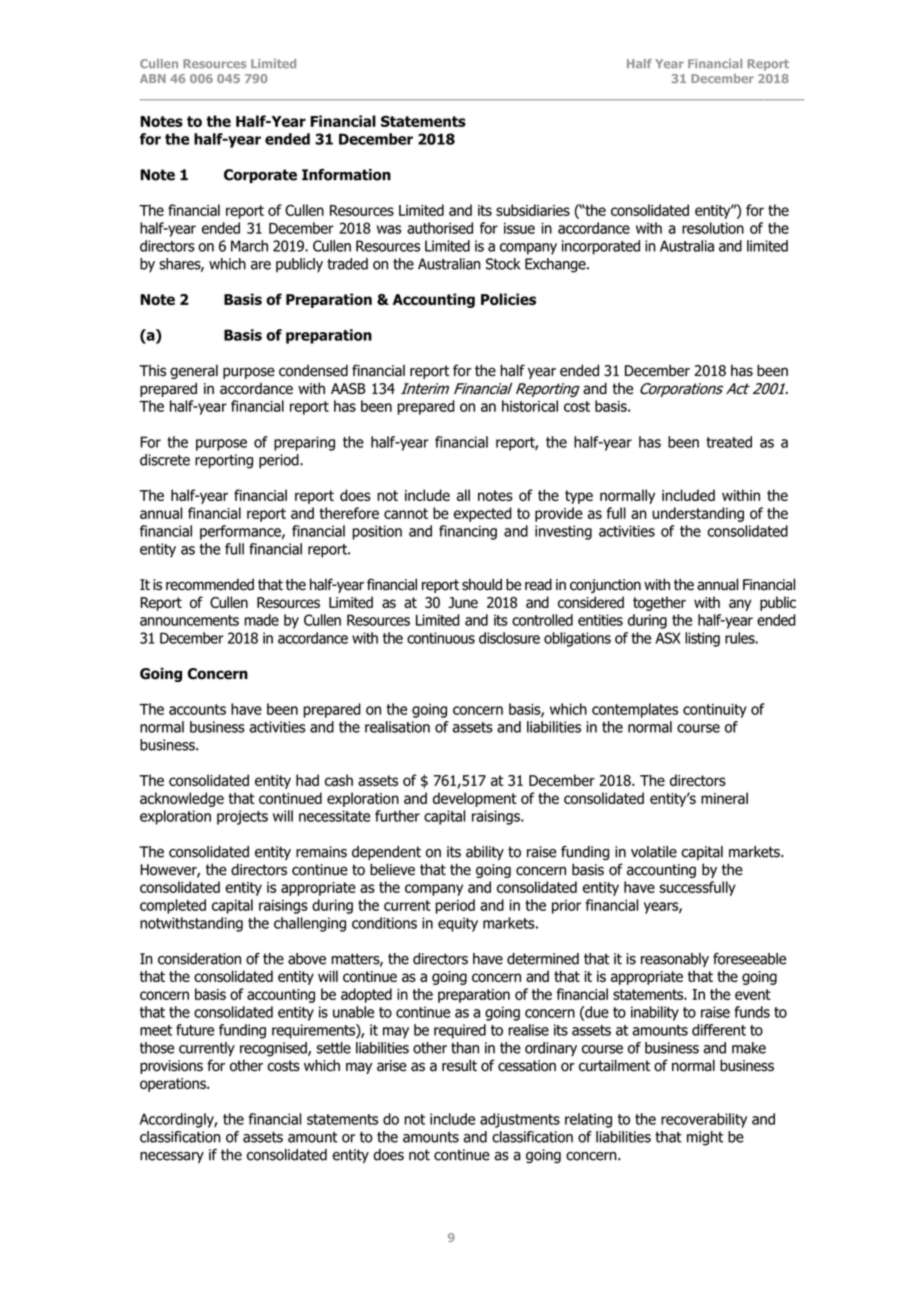  Describe the element at coordinates (194, 371) in the screenshot. I see `general` at that location.
